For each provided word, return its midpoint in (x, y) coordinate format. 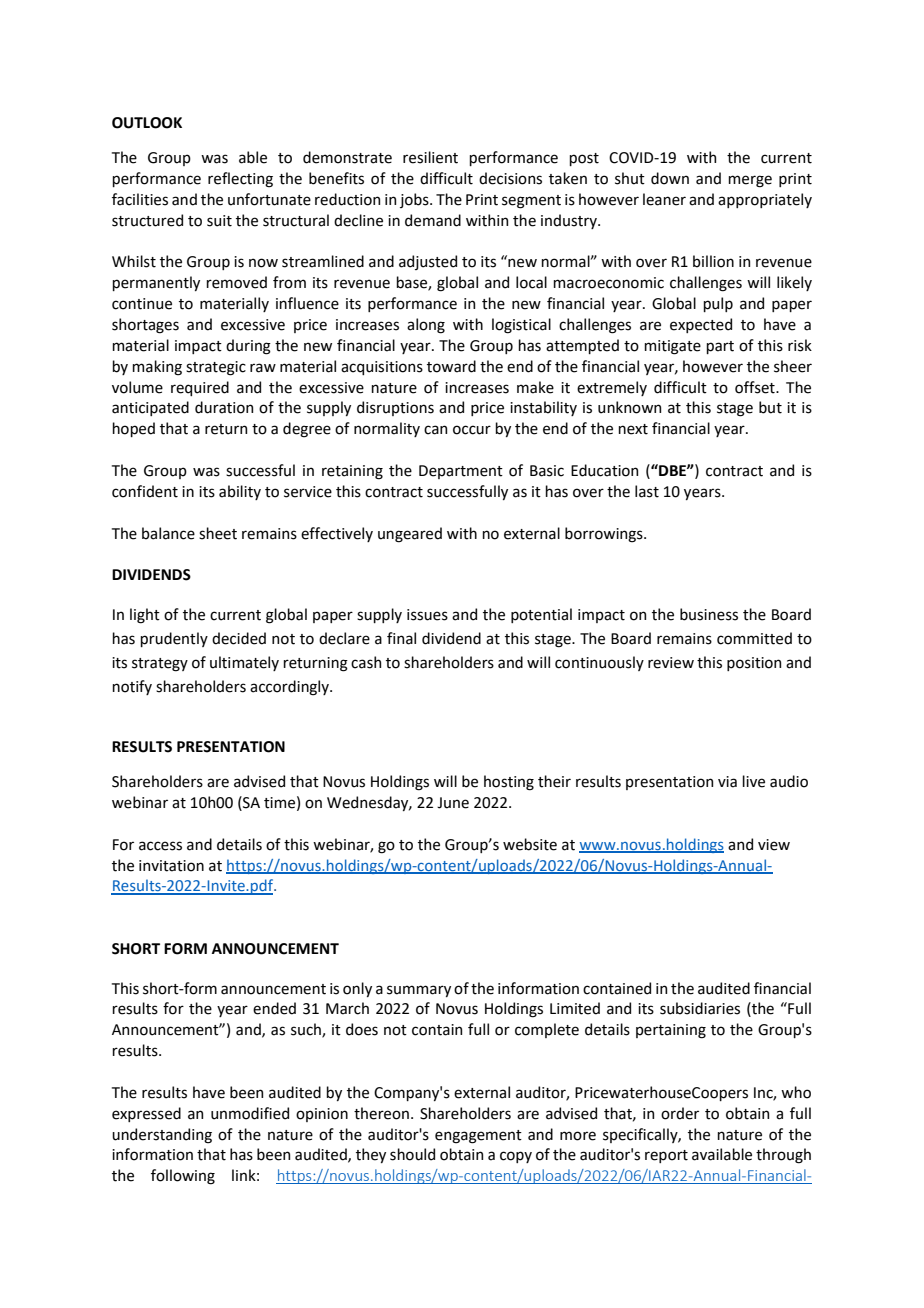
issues (427, 615)
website (530, 844)
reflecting (240, 180)
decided (239, 638)
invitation (171, 866)
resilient (430, 157)
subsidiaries (700, 1008)
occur (472, 430)
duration (224, 407)
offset (756, 387)
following (183, 1177)
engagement (478, 1137)
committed (754, 638)
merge (750, 181)
